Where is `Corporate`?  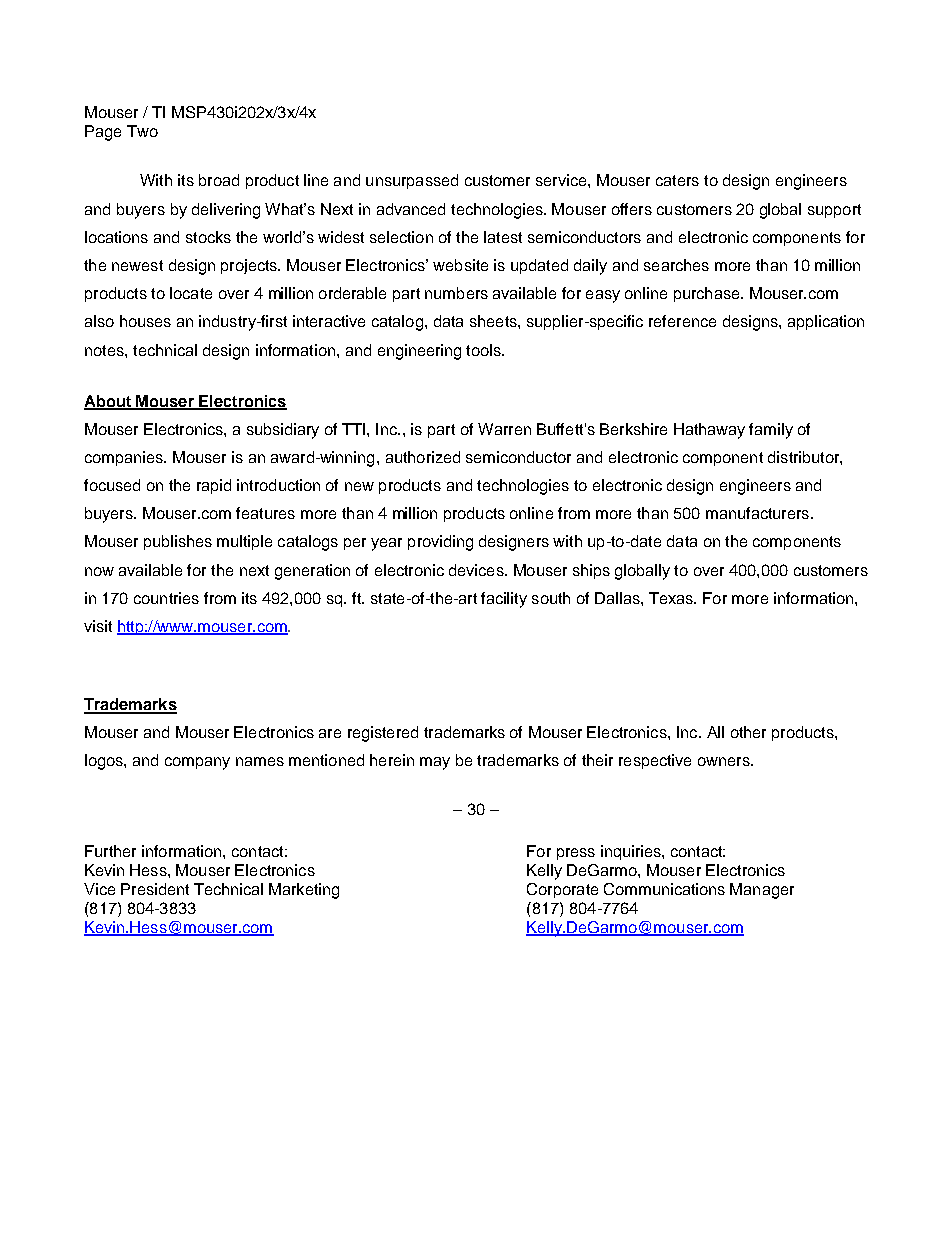 Corporate is located at coordinates (562, 890).
